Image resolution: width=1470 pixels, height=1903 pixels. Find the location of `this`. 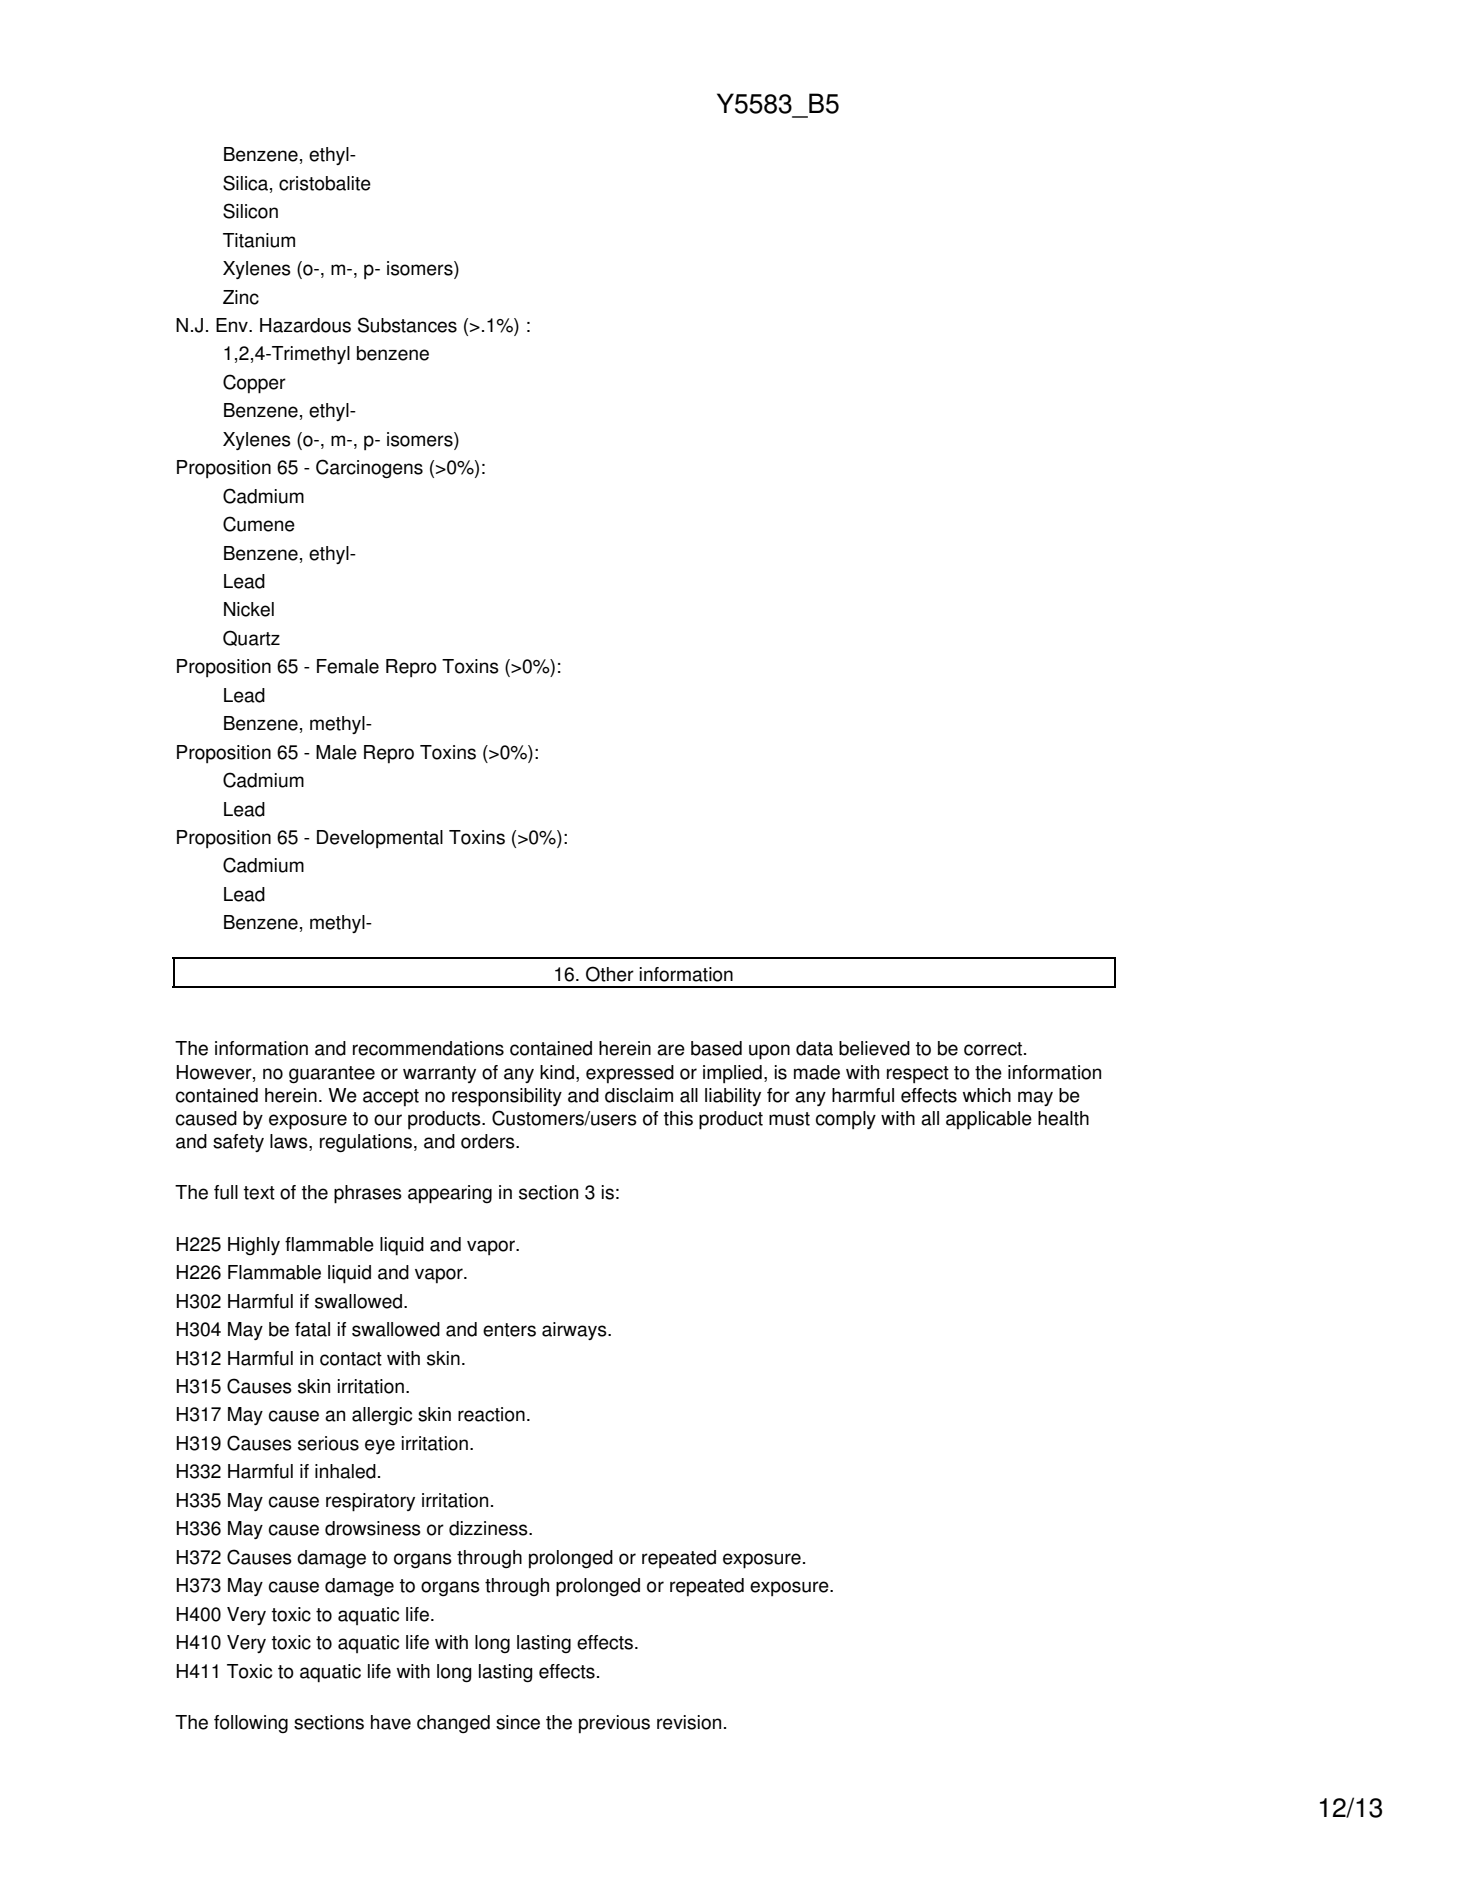

this is located at coordinates (678, 1118).
